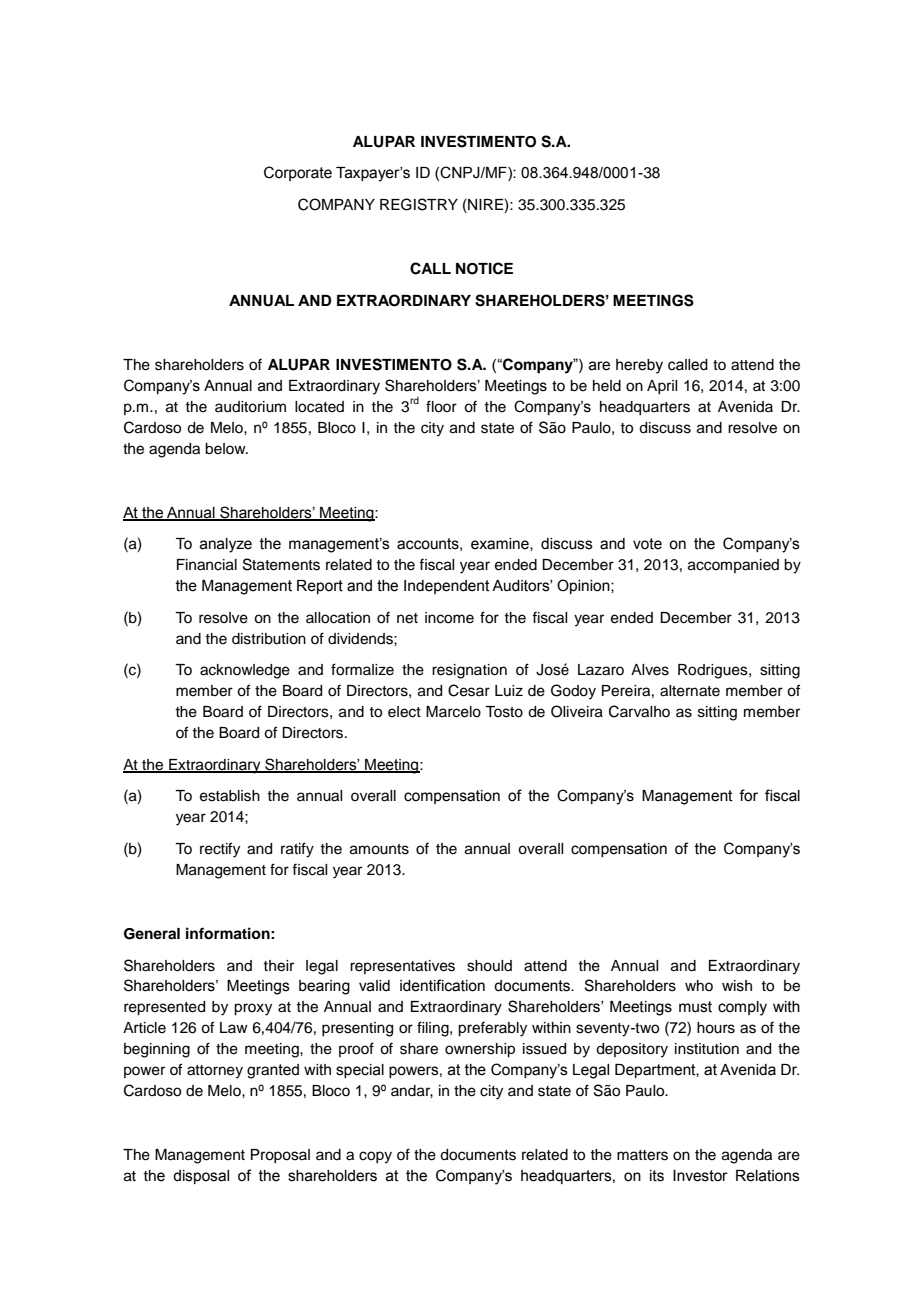 This page has height=1308, width=924. Describe the element at coordinates (639, 366) in the page. I see `hereby` at that location.
